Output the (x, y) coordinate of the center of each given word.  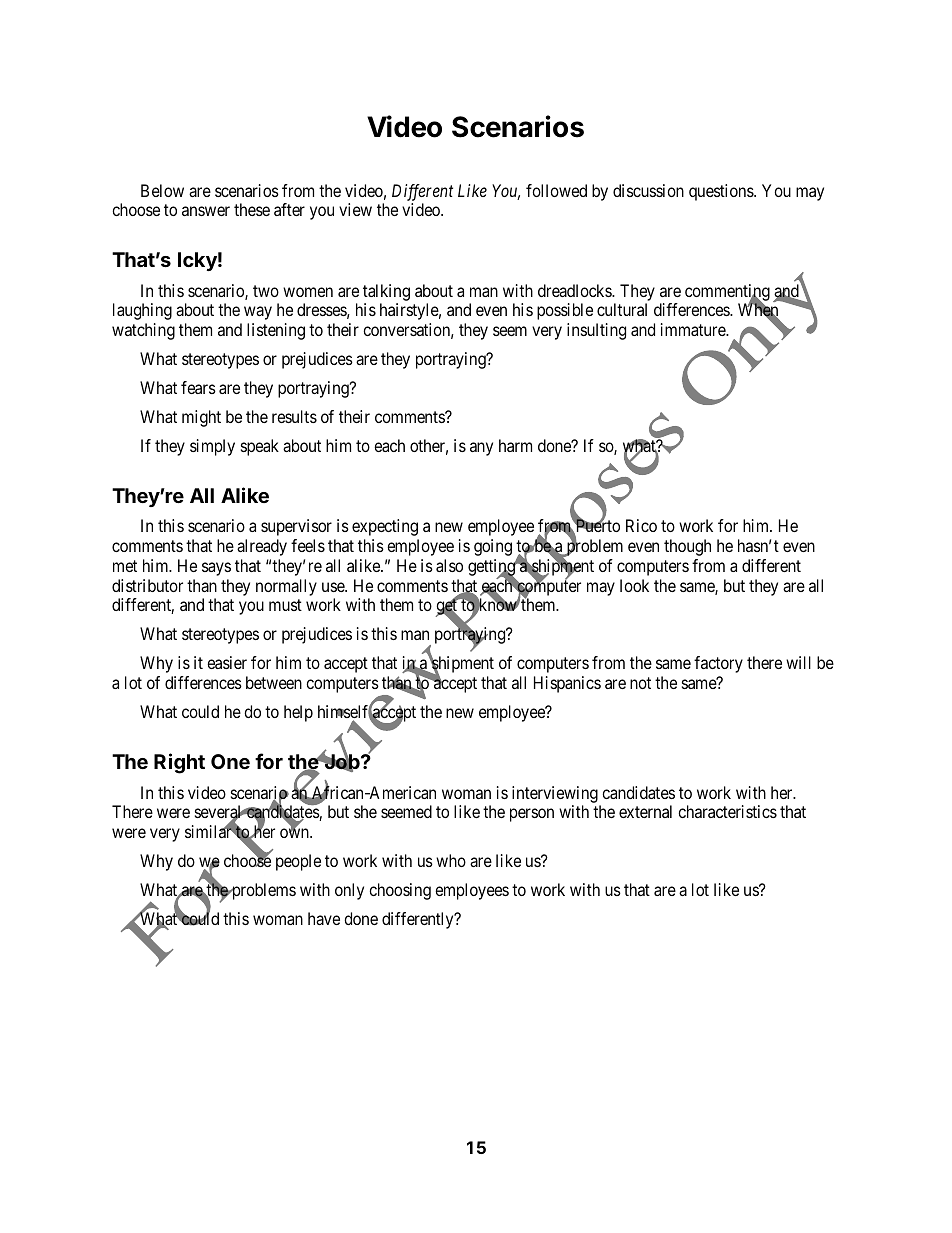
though (687, 547)
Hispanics (567, 684)
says (216, 569)
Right (179, 763)
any (481, 449)
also (449, 565)
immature (694, 329)
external (645, 811)
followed (556, 190)
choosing (400, 891)
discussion (648, 190)
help (298, 713)
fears (198, 387)
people (298, 862)
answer (206, 211)
